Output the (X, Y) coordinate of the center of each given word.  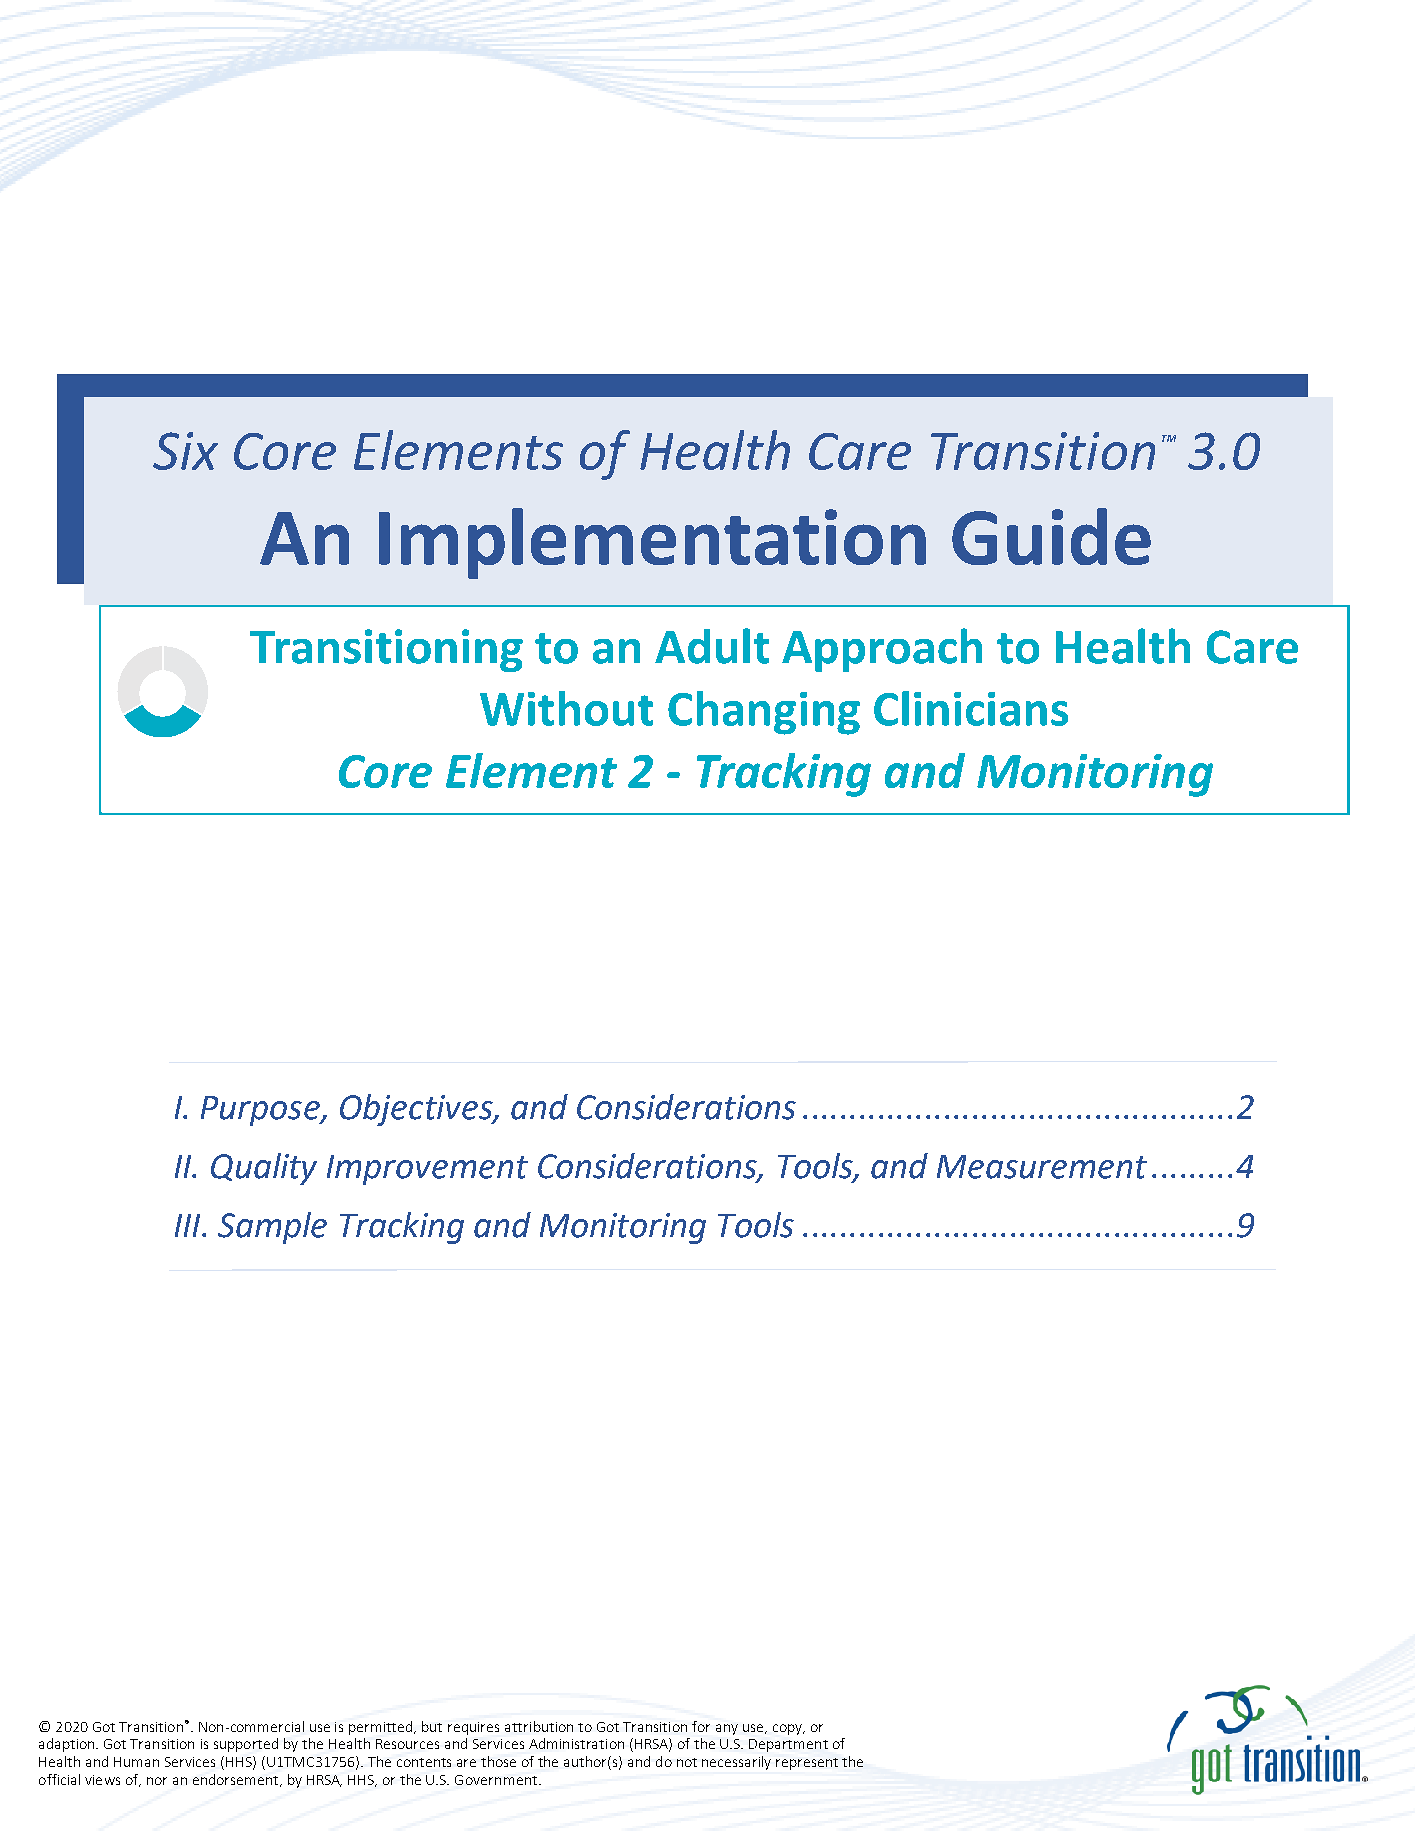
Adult (712, 646)
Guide (1051, 536)
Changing (764, 713)
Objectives (417, 1110)
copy (789, 1729)
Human (136, 1762)
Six (185, 451)
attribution (539, 1726)
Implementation (652, 543)
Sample (272, 1228)
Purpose (261, 1111)
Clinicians (971, 708)
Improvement (427, 1170)
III (189, 1225)
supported (246, 1745)
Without (566, 708)
